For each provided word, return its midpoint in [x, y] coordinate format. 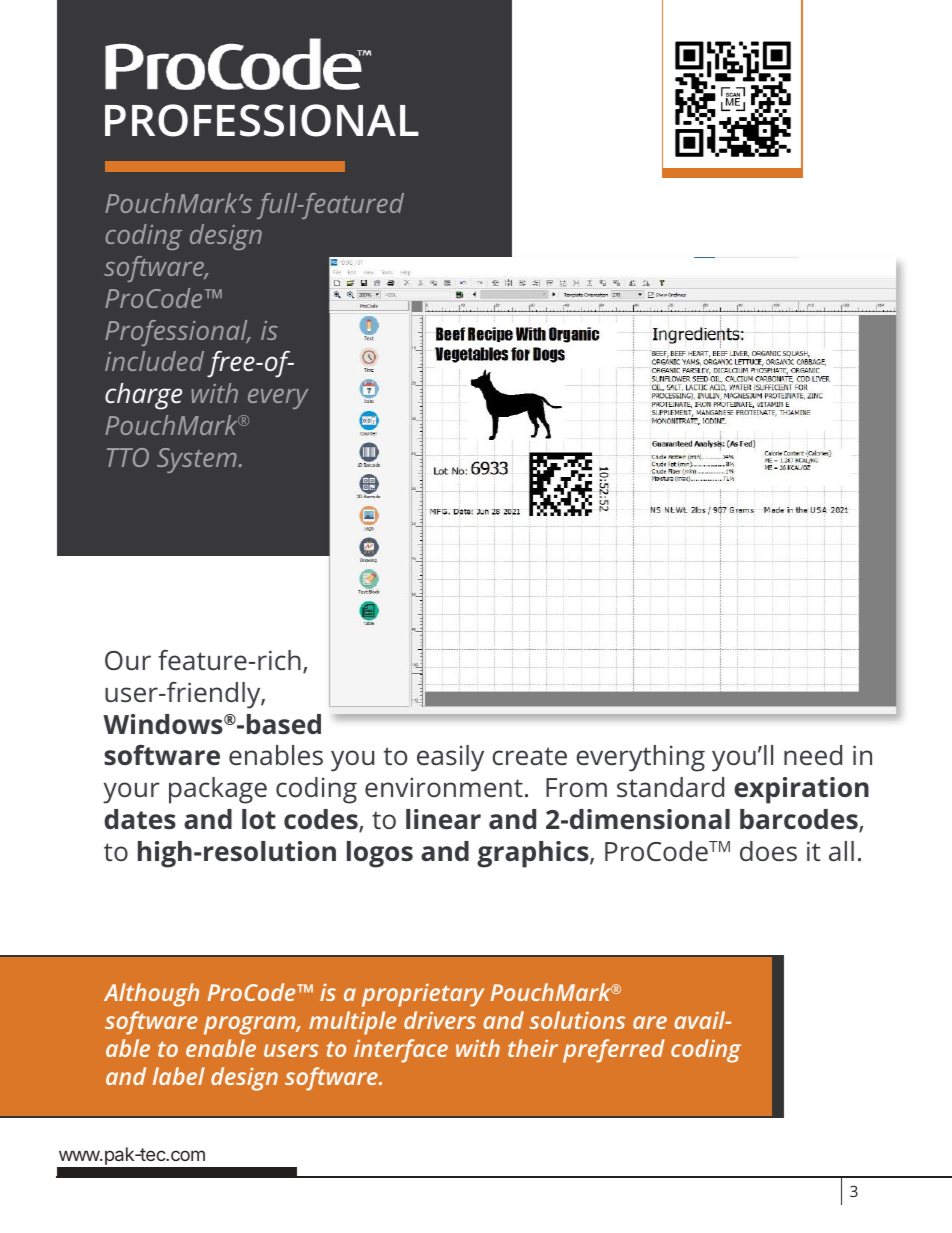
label [179, 1076]
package [218, 790]
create [530, 756]
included [154, 361]
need [813, 755]
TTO [128, 457]
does [768, 851]
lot [259, 819]
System [197, 460]
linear [443, 819]
